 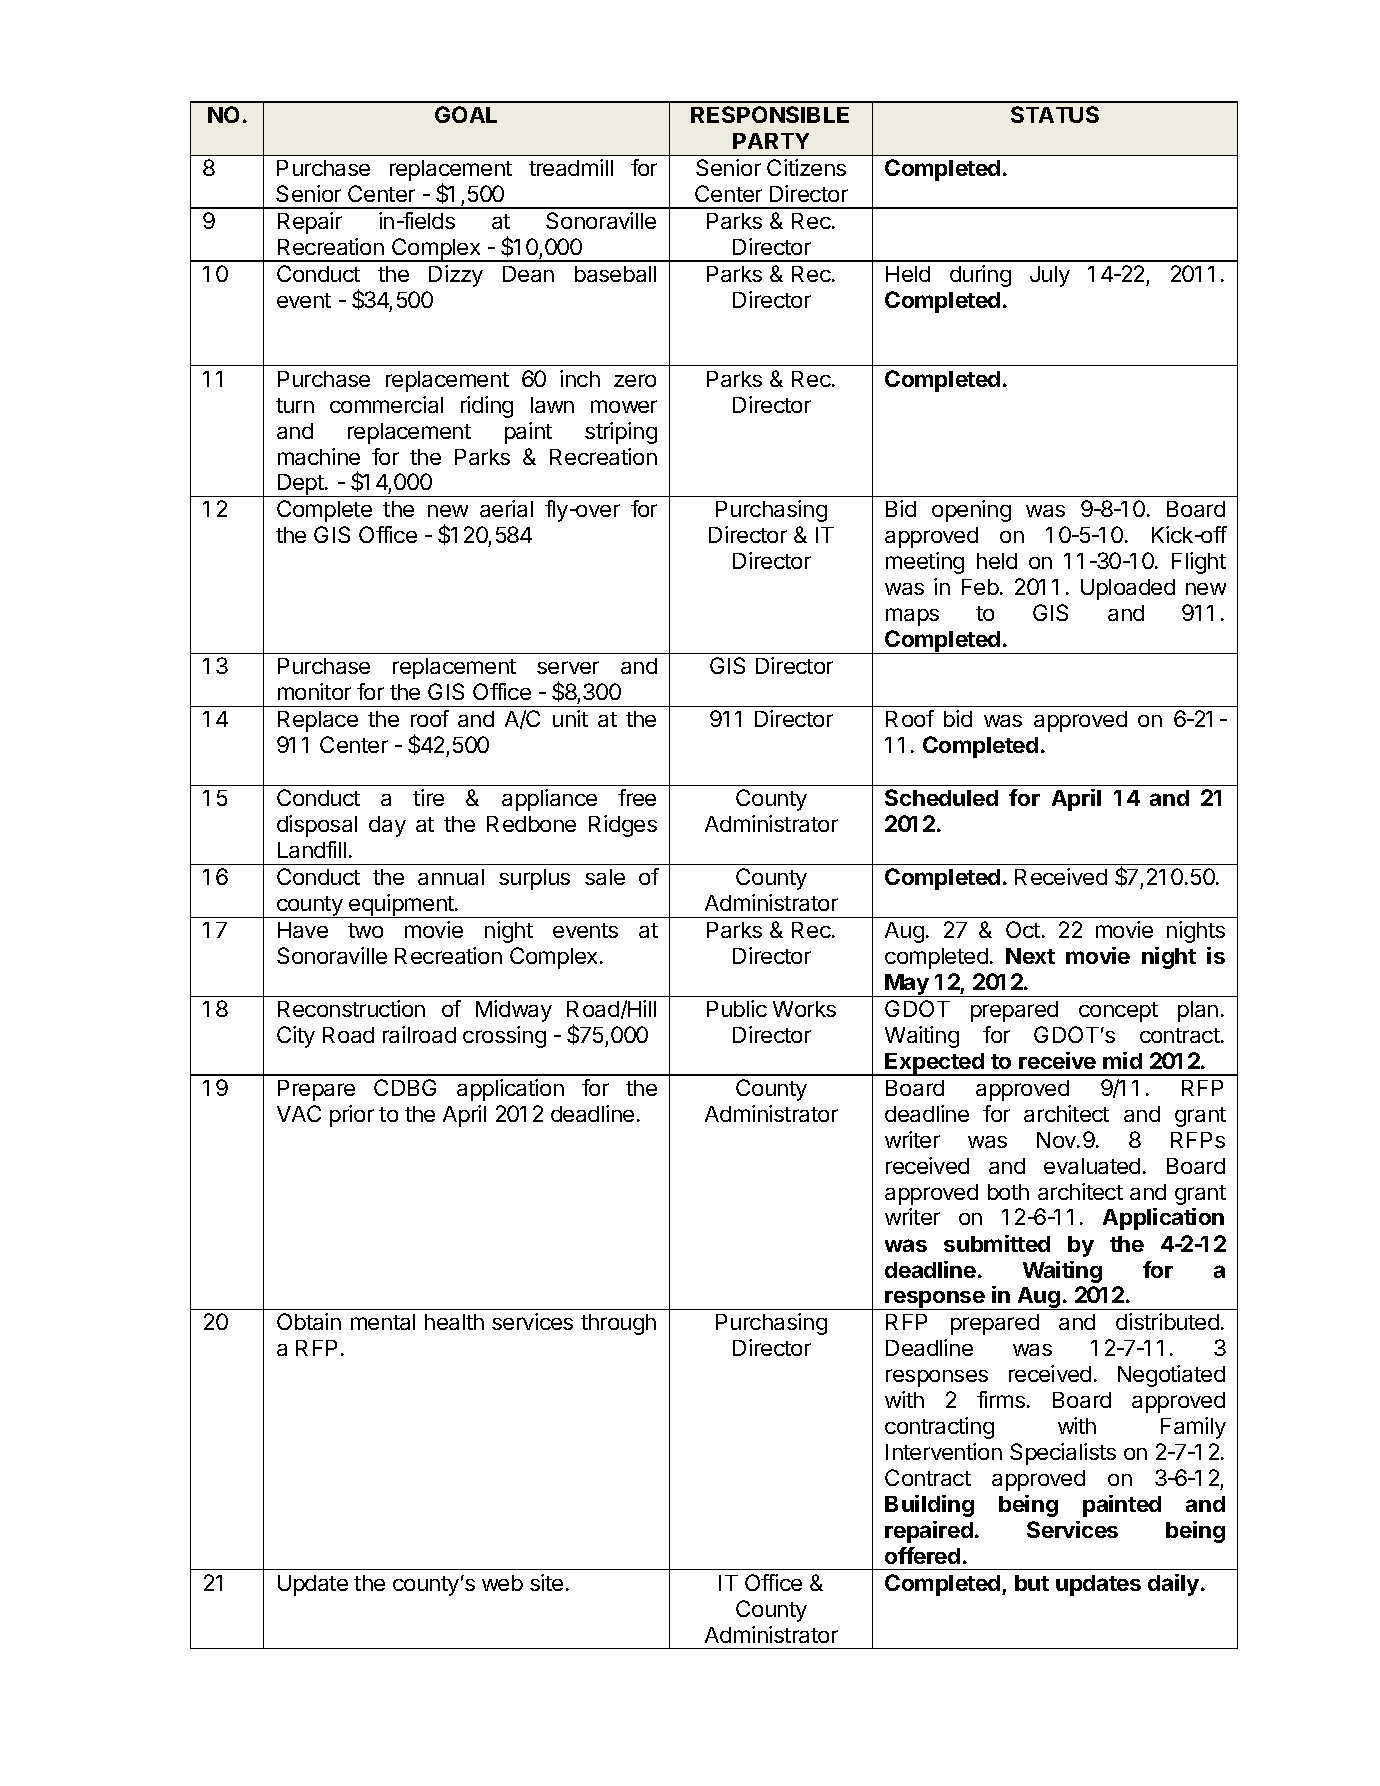 What do you see at coordinates (922, 1555) in the screenshot?
I see `offered` at bounding box center [922, 1555].
